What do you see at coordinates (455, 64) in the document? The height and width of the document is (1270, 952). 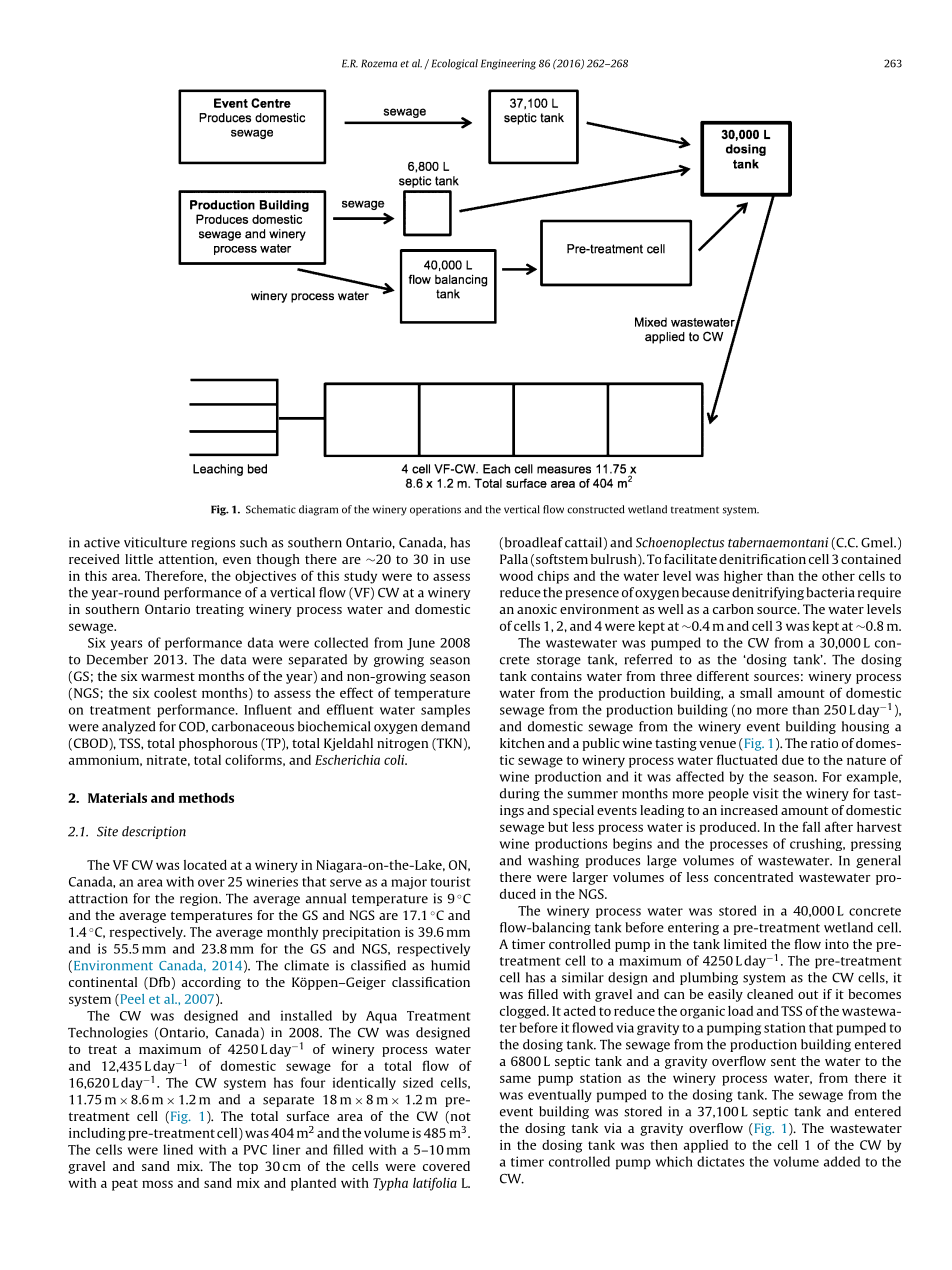 I see `Ecological` at bounding box center [455, 64].
